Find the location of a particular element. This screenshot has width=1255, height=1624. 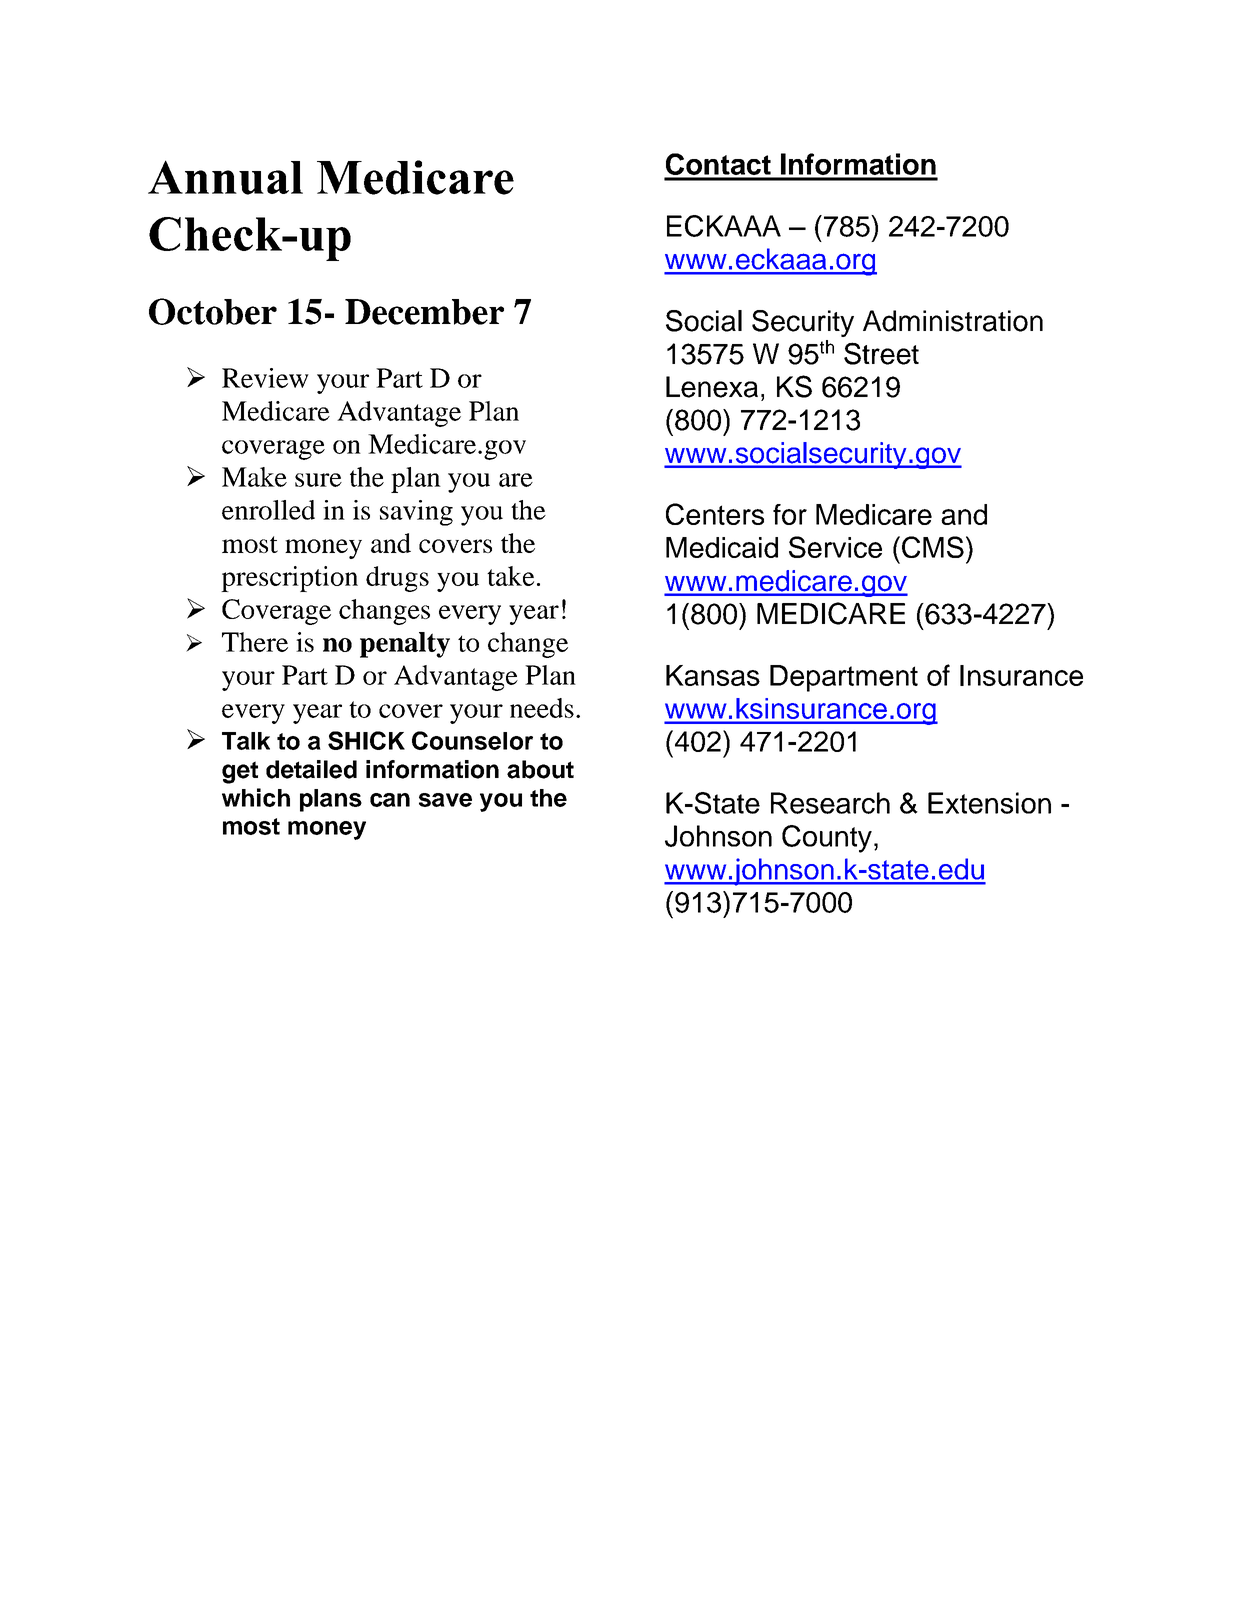

prescription is located at coordinates (289, 579).
